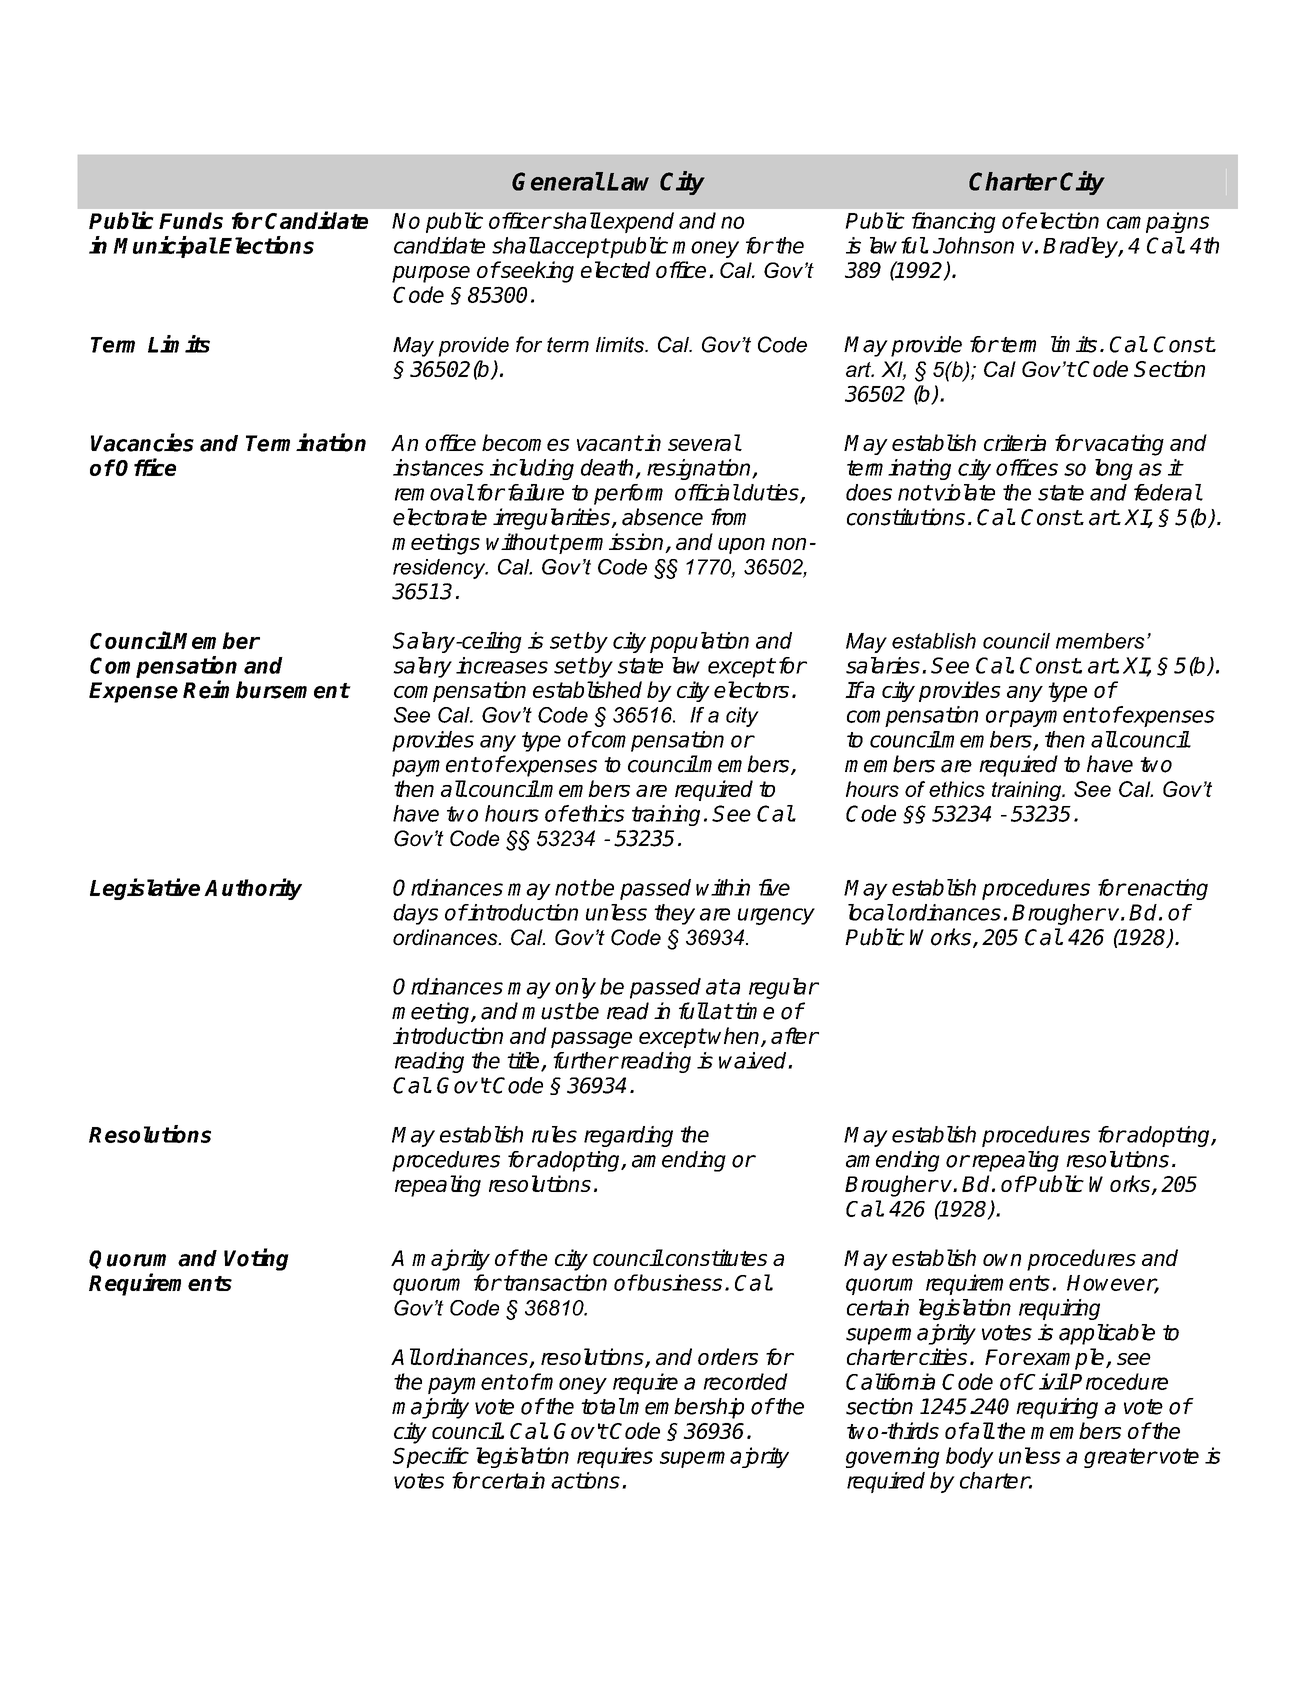 This screenshot has width=1315, height=1701. What do you see at coordinates (628, 1136) in the screenshot?
I see `regarding` at bounding box center [628, 1136].
